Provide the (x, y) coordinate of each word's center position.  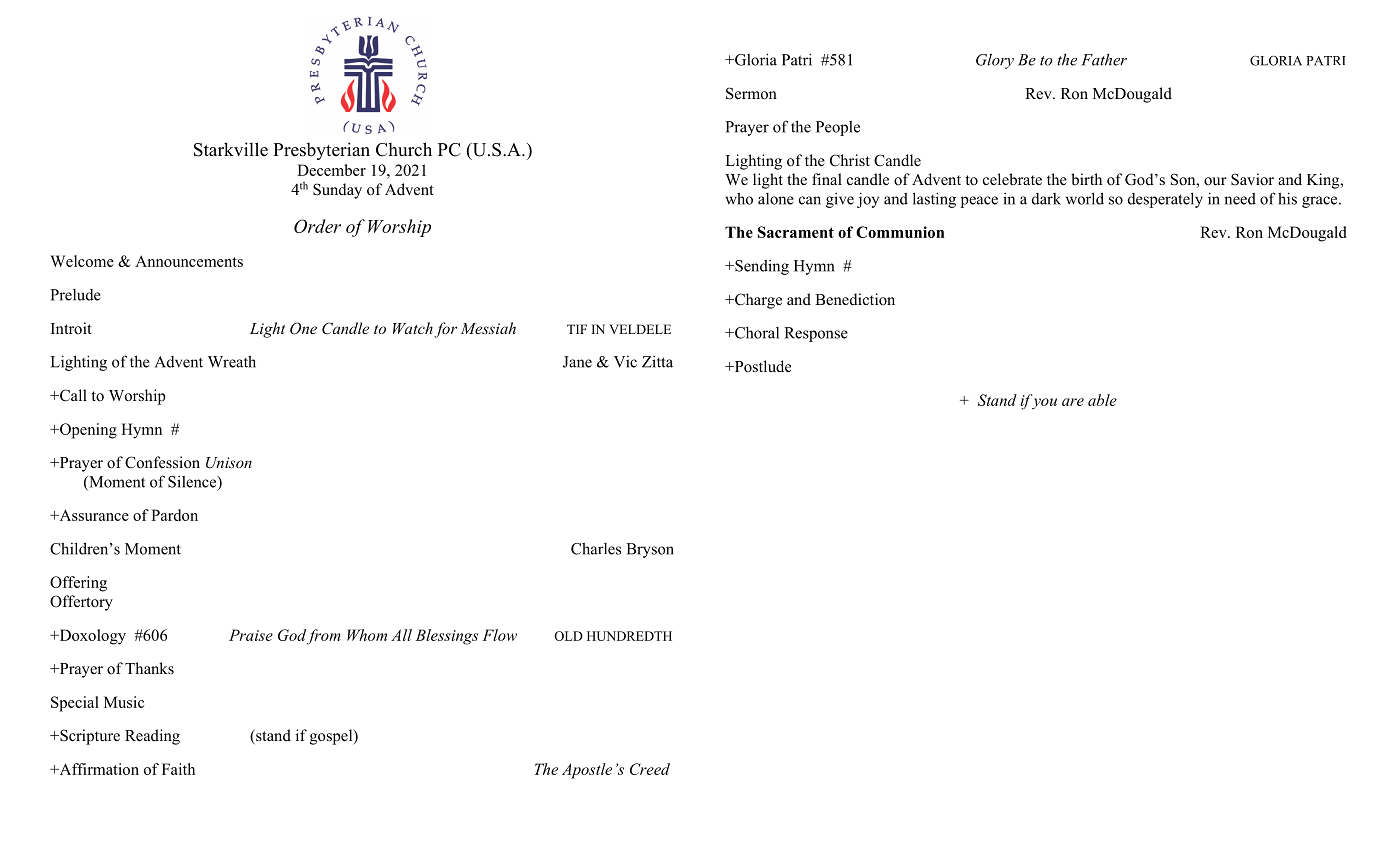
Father (1104, 60)
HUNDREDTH (629, 636)
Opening (87, 431)
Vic (625, 362)
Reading (152, 737)
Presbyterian (321, 151)
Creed (650, 769)
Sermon (751, 93)
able (1102, 400)
